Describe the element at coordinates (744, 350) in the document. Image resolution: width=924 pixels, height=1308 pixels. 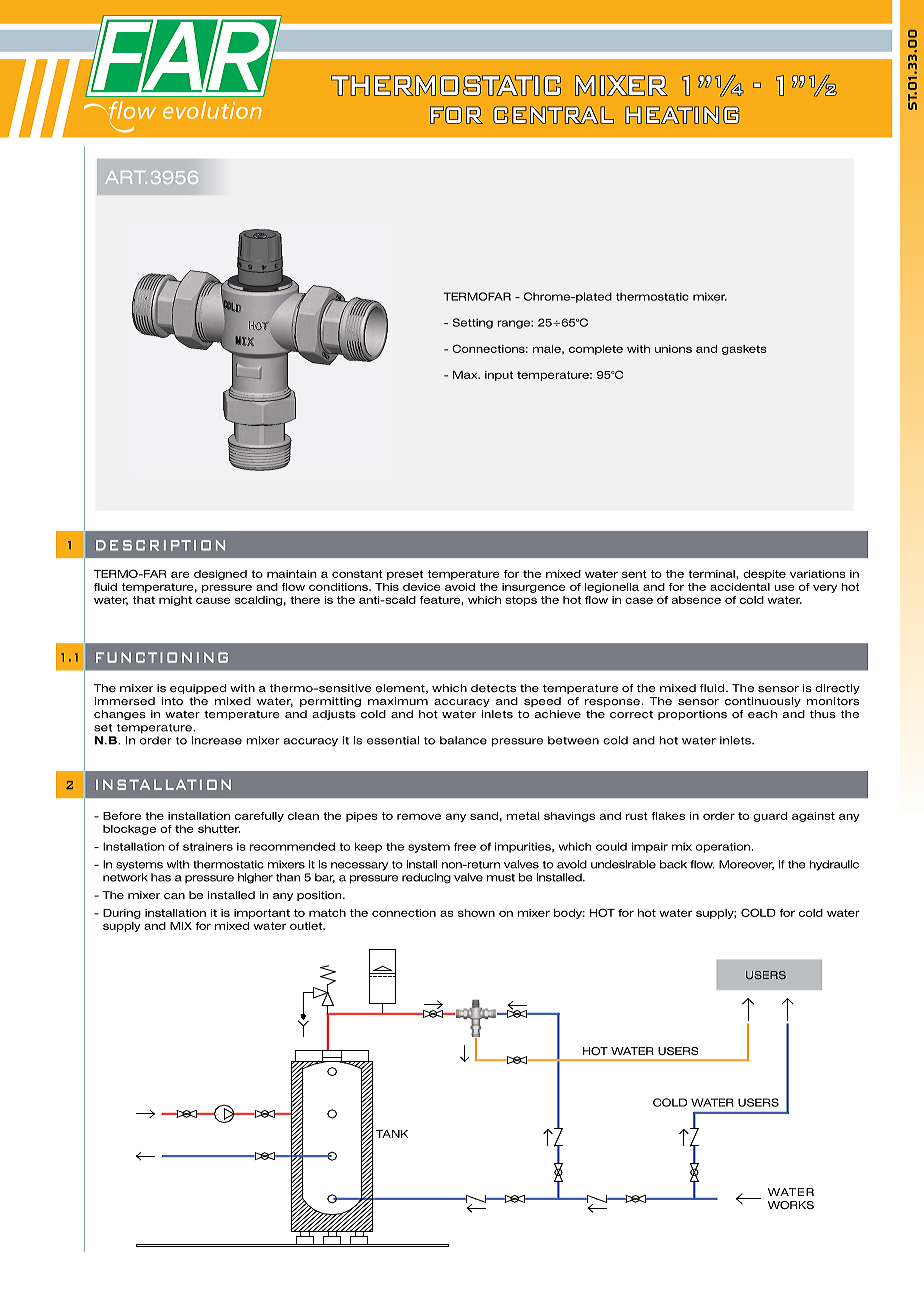
I see `gaskets` at that location.
